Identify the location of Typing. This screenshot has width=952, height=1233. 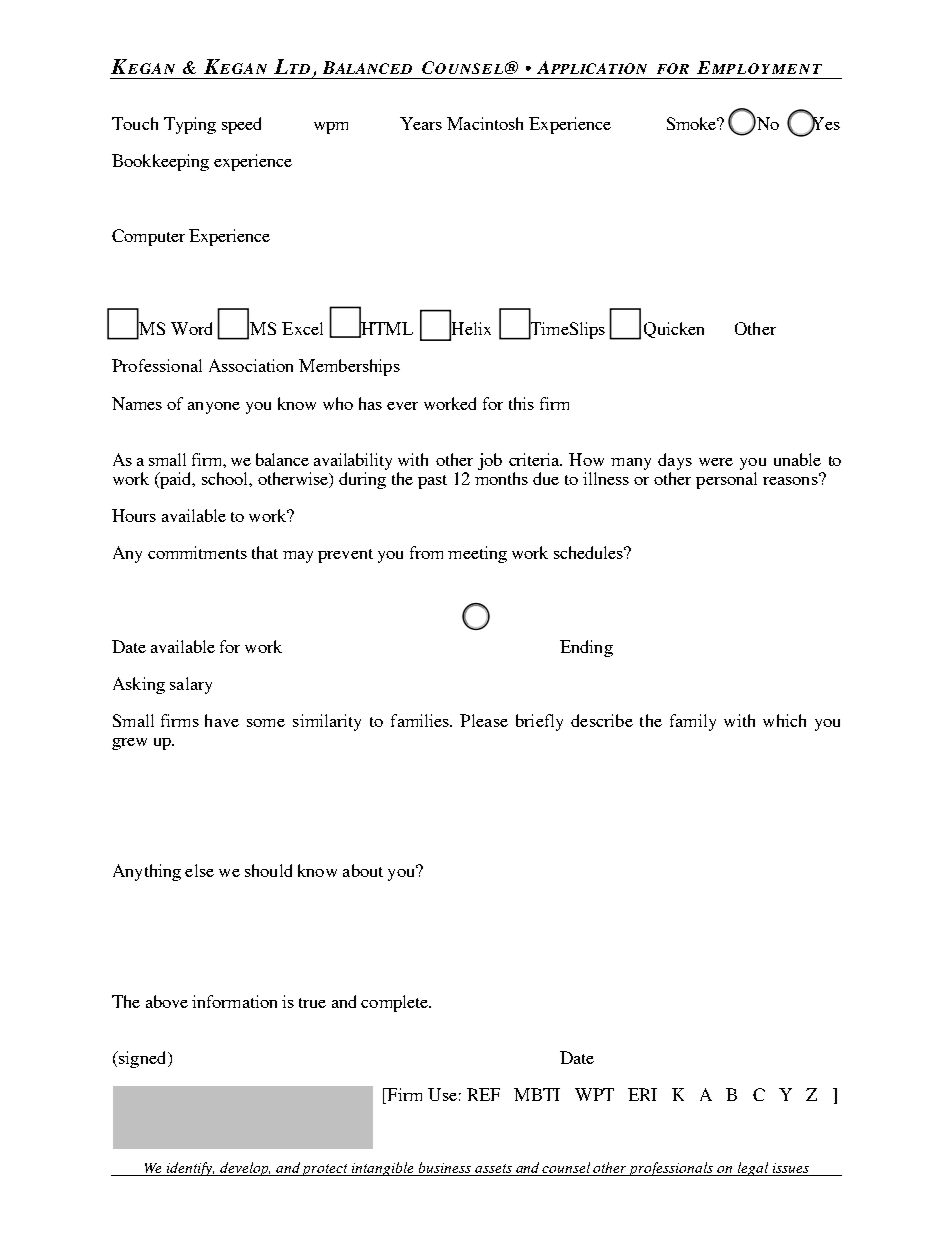
(190, 125).
